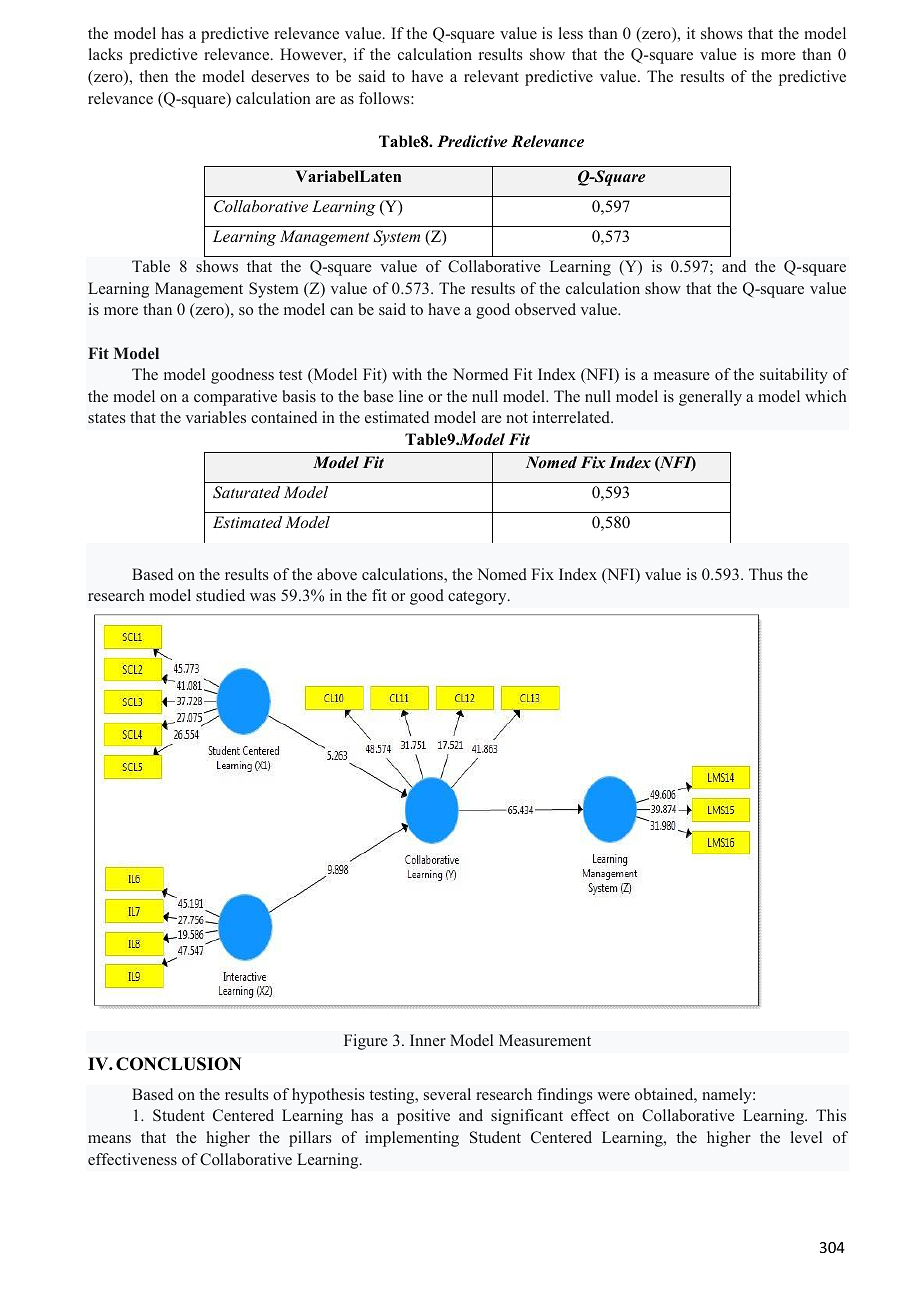  Describe the element at coordinates (153, 76) in the page. I see `then` at that location.
